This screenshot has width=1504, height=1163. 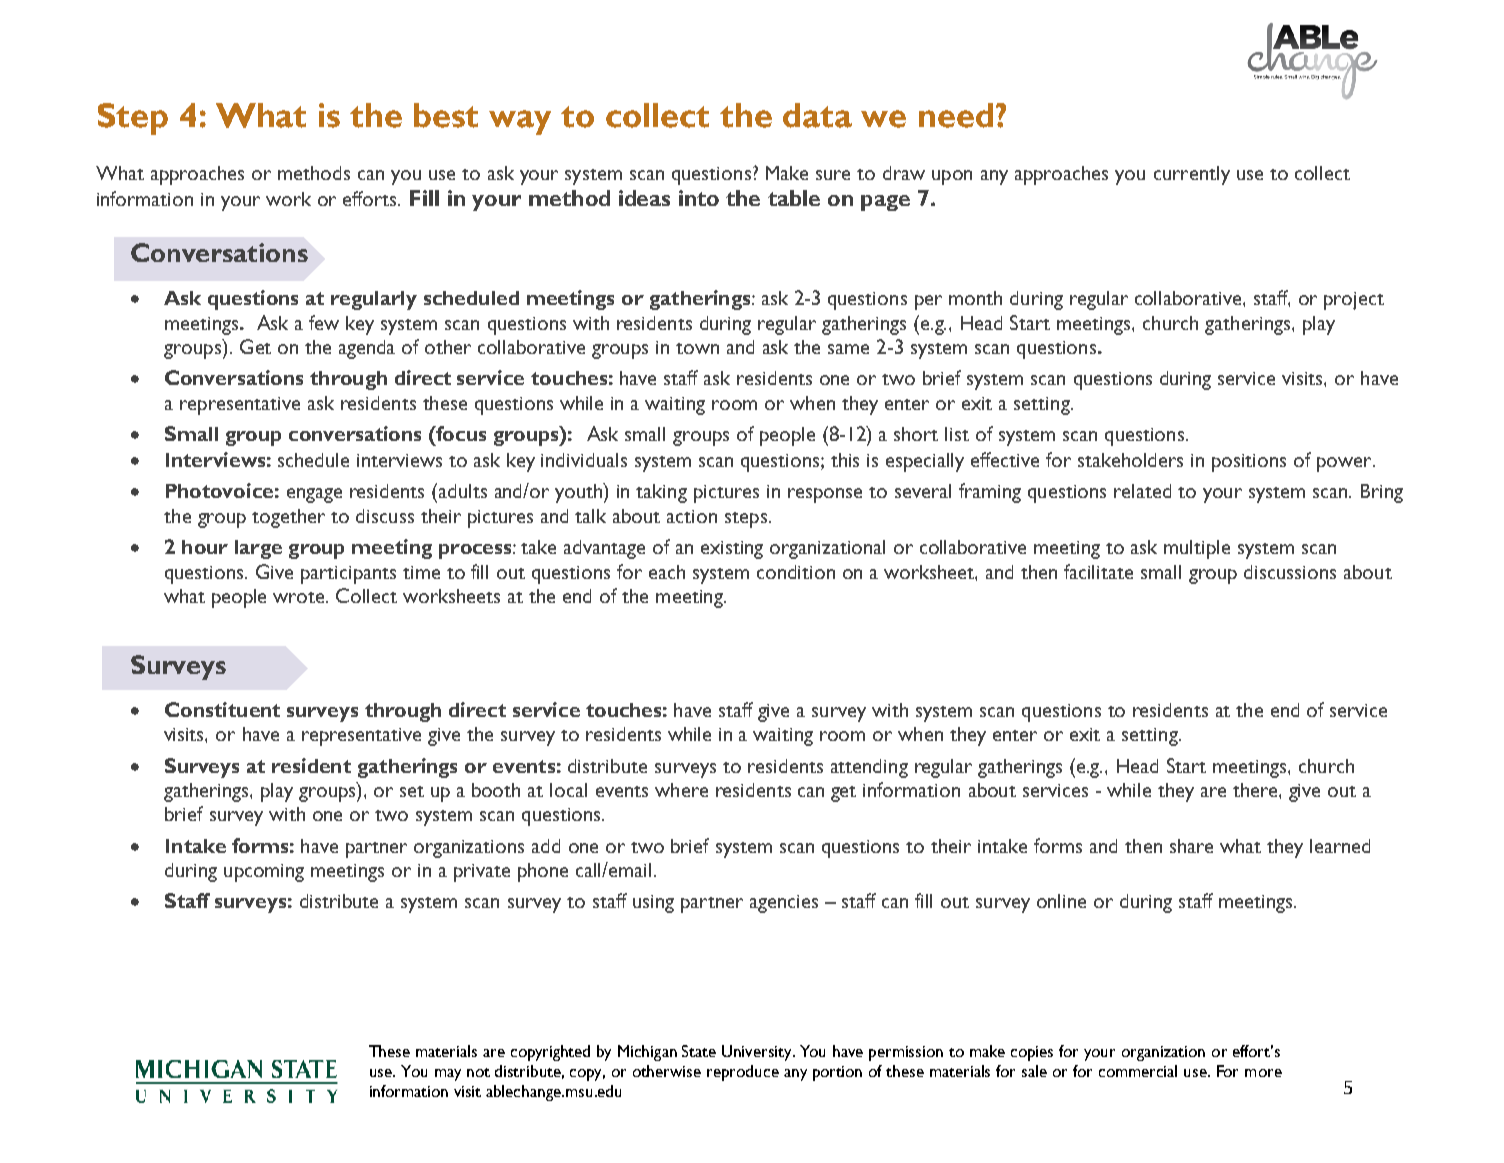 What do you see at coordinates (448, 1075) in the screenshot?
I see `may` at bounding box center [448, 1075].
